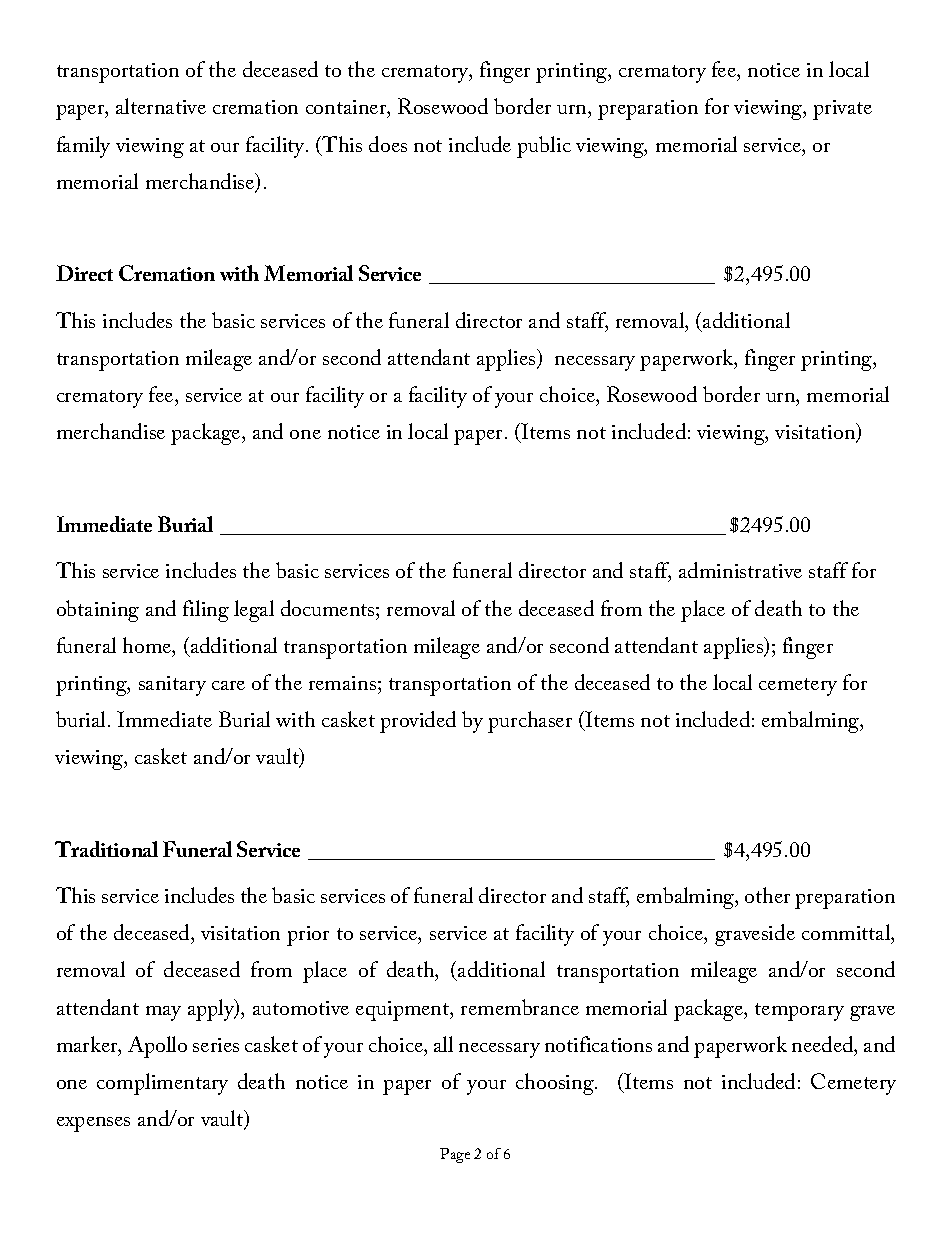 This screenshot has height=1233, width=952. What do you see at coordinates (767, 895) in the screenshot?
I see `other` at bounding box center [767, 895].
